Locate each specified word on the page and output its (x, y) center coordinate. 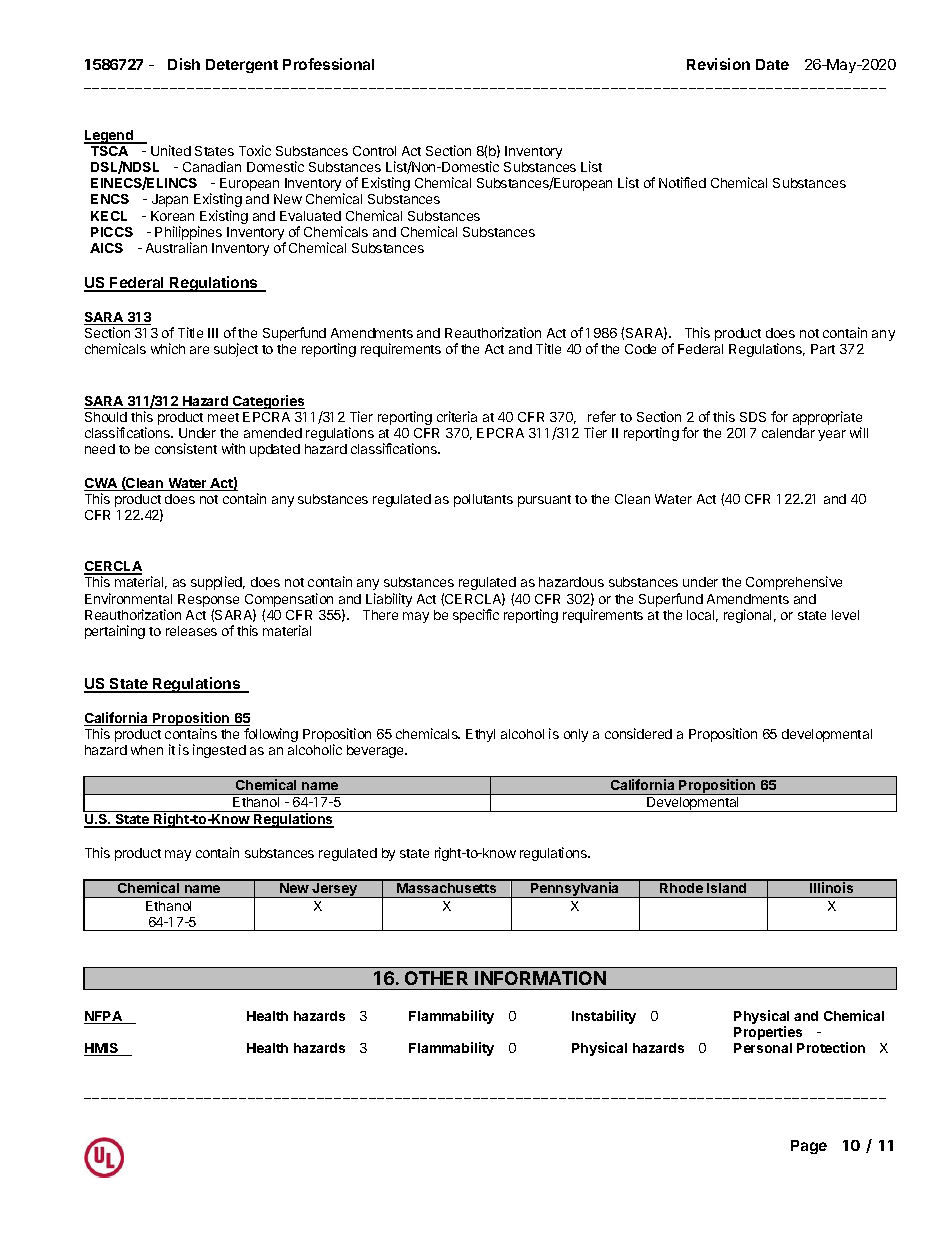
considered (638, 733)
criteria (457, 416)
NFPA (104, 1017)
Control (374, 151)
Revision (718, 64)
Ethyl (480, 735)
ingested (219, 751)
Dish (184, 64)
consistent (186, 448)
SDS (753, 417)
